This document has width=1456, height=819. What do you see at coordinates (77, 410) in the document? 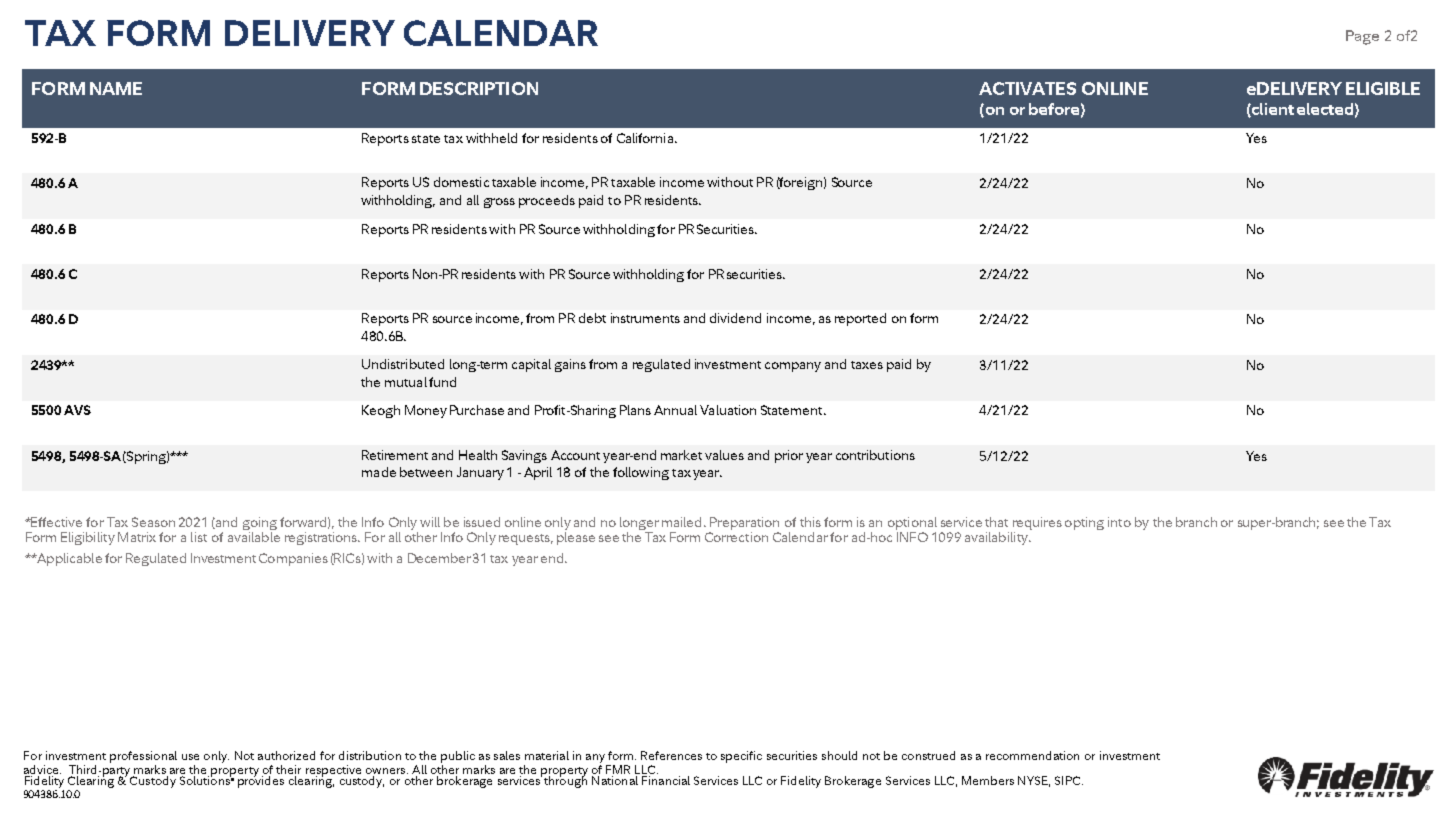
I see `AVS` at bounding box center [77, 410].
